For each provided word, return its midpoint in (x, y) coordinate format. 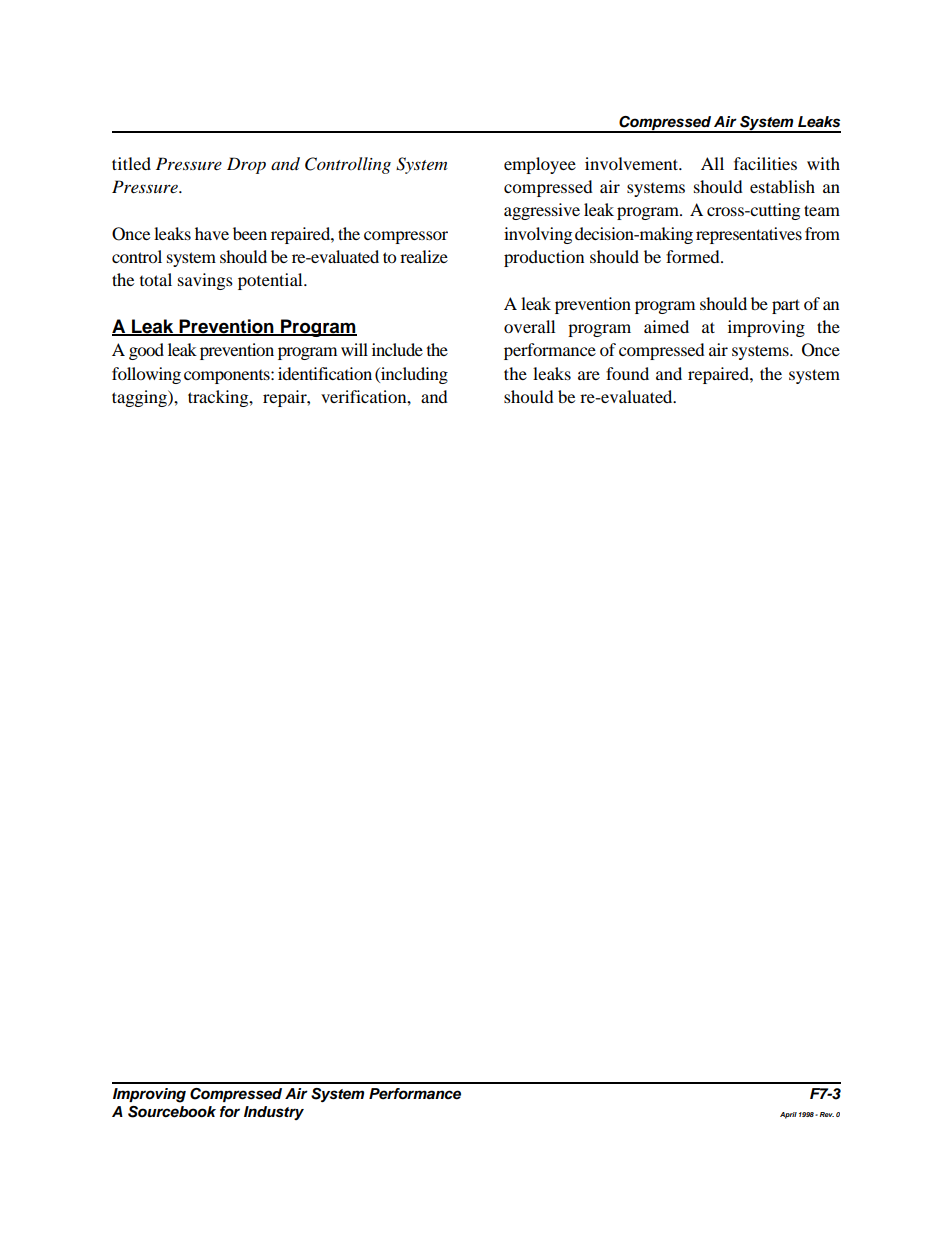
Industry (274, 1113)
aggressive (542, 211)
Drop (246, 165)
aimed (666, 326)
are (589, 375)
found (627, 373)
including (413, 375)
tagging (140, 398)
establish (782, 186)
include (397, 349)
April (788, 1115)
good (146, 351)
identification (325, 373)
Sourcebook (172, 1112)
